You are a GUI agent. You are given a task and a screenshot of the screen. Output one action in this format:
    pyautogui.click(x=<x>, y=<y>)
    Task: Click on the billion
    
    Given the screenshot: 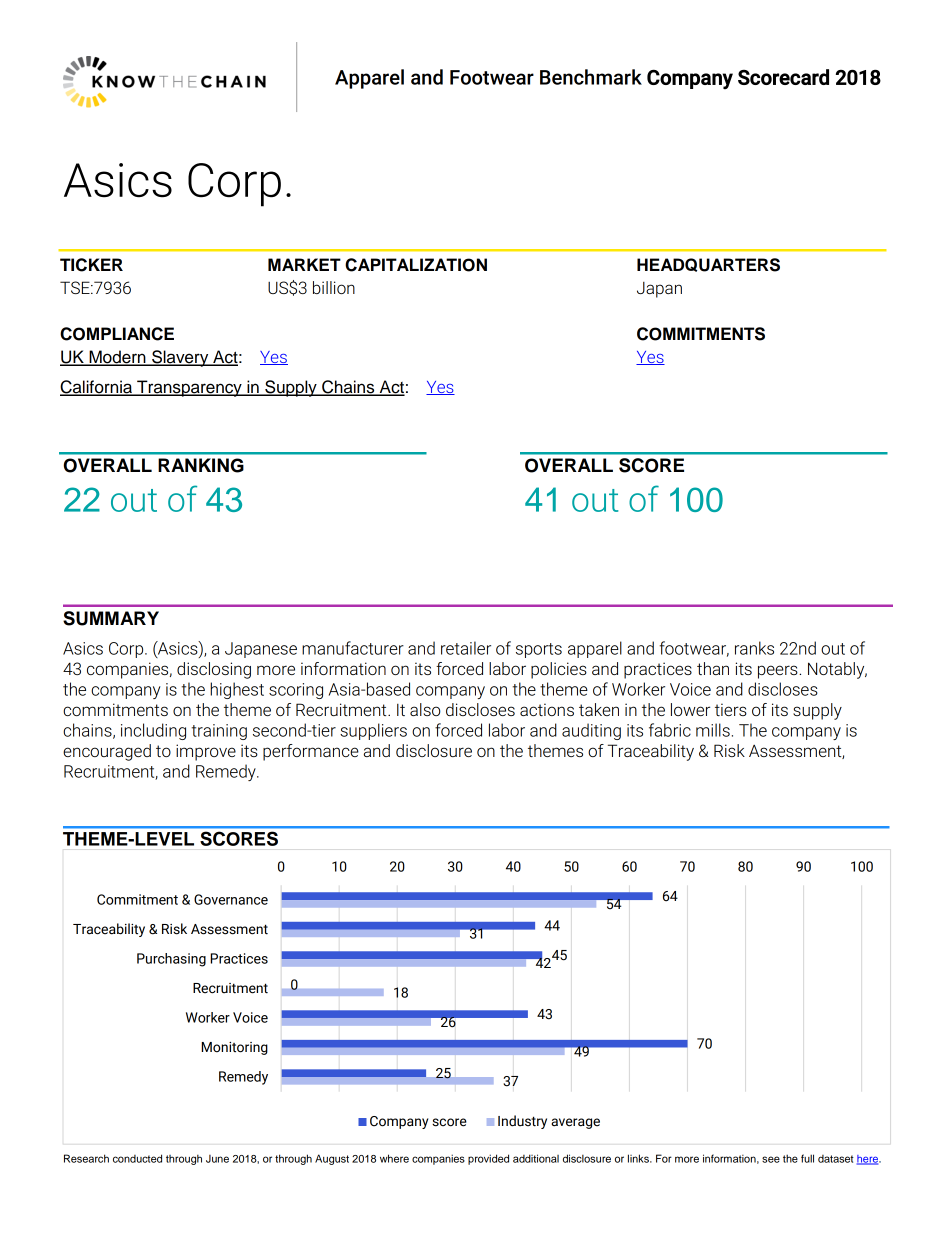 What is the action you would take?
    pyautogui.click(x=334, y=287)
